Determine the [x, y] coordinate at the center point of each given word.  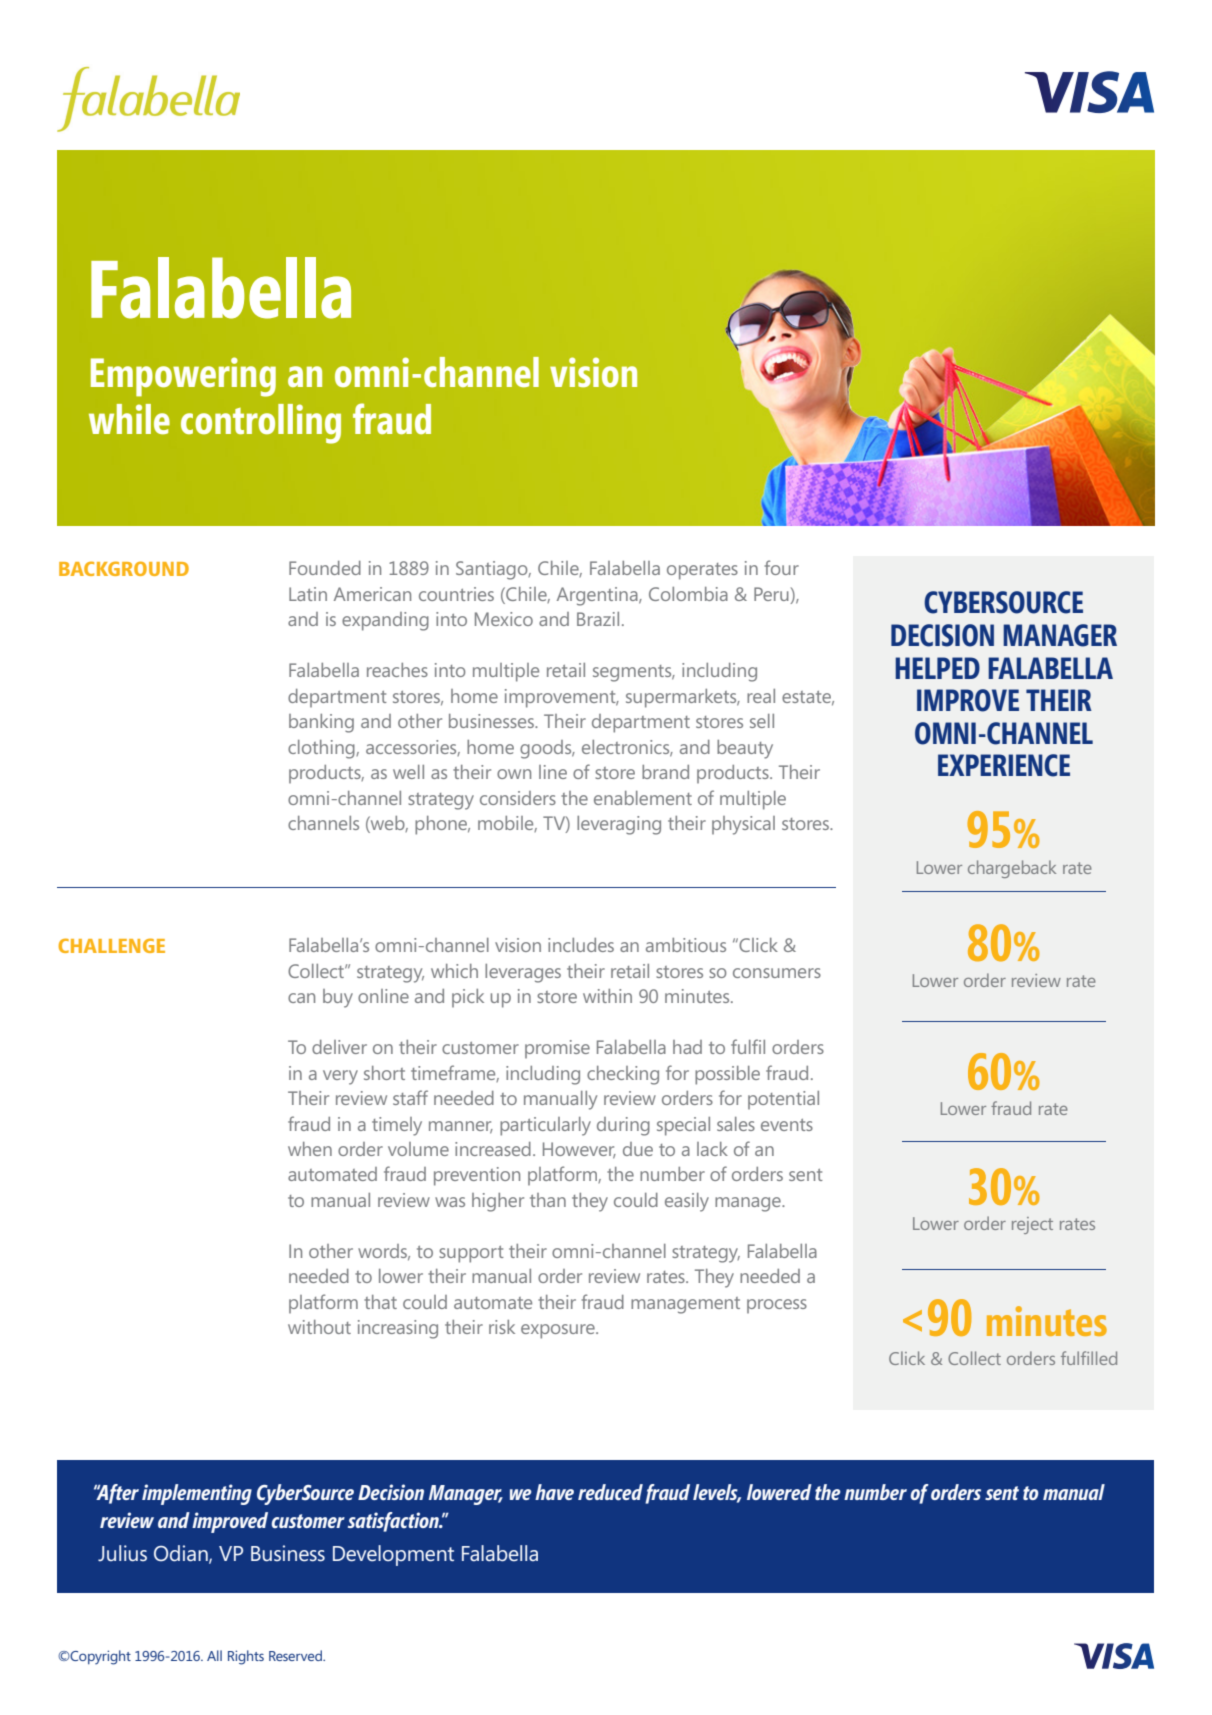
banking [321, 723]
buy [338, 998]
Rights [246, 1657]
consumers [777, 973]
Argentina [598, 596]
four [782, 567]
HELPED [937, 668]
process [777, 1306]
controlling [261, 424]
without [319, 1327]
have [554, 1492]
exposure [559, 1331]
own [514, 774]
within [607, 996]
